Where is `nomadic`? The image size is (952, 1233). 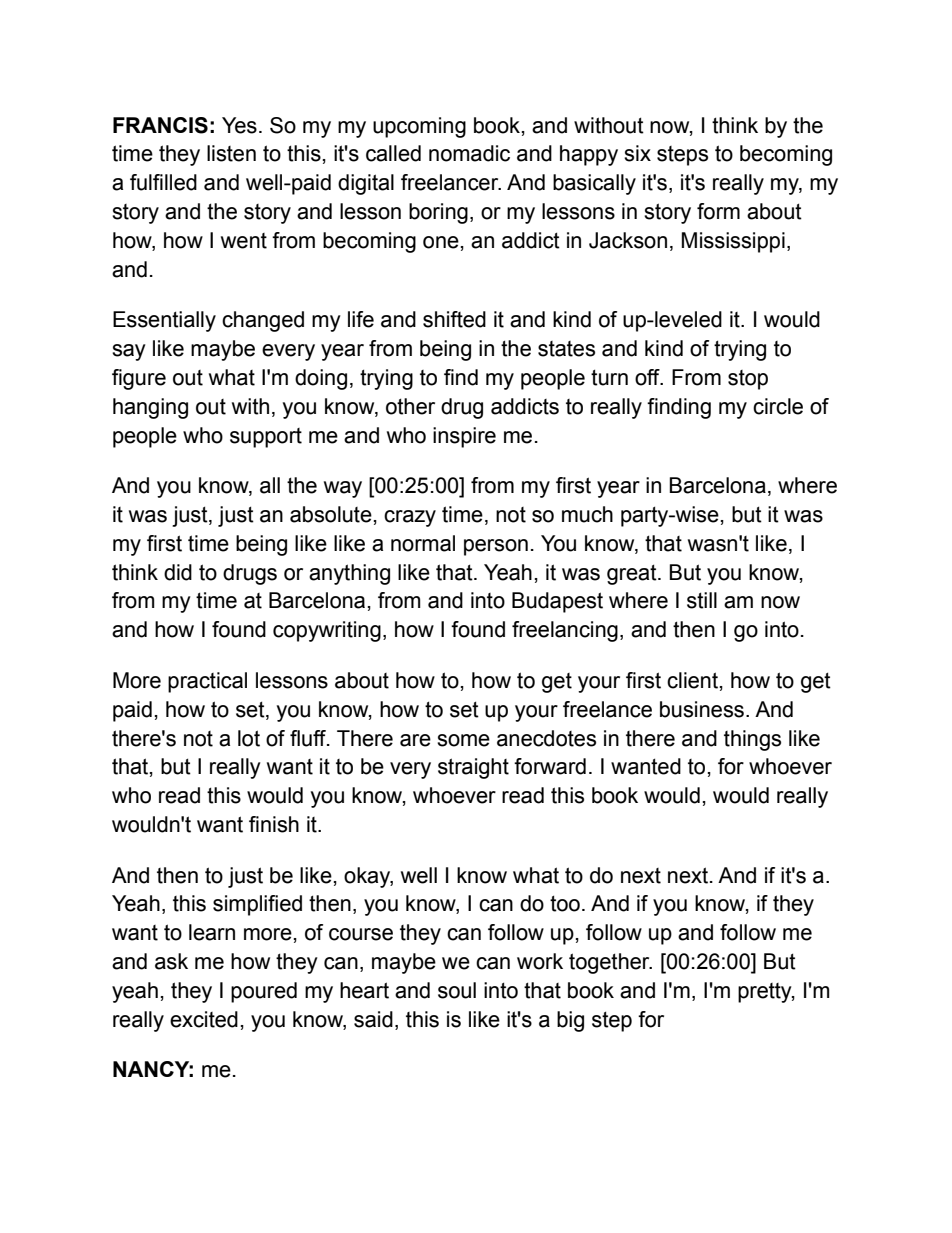 nomadic is located at coordinates (469, 153).
